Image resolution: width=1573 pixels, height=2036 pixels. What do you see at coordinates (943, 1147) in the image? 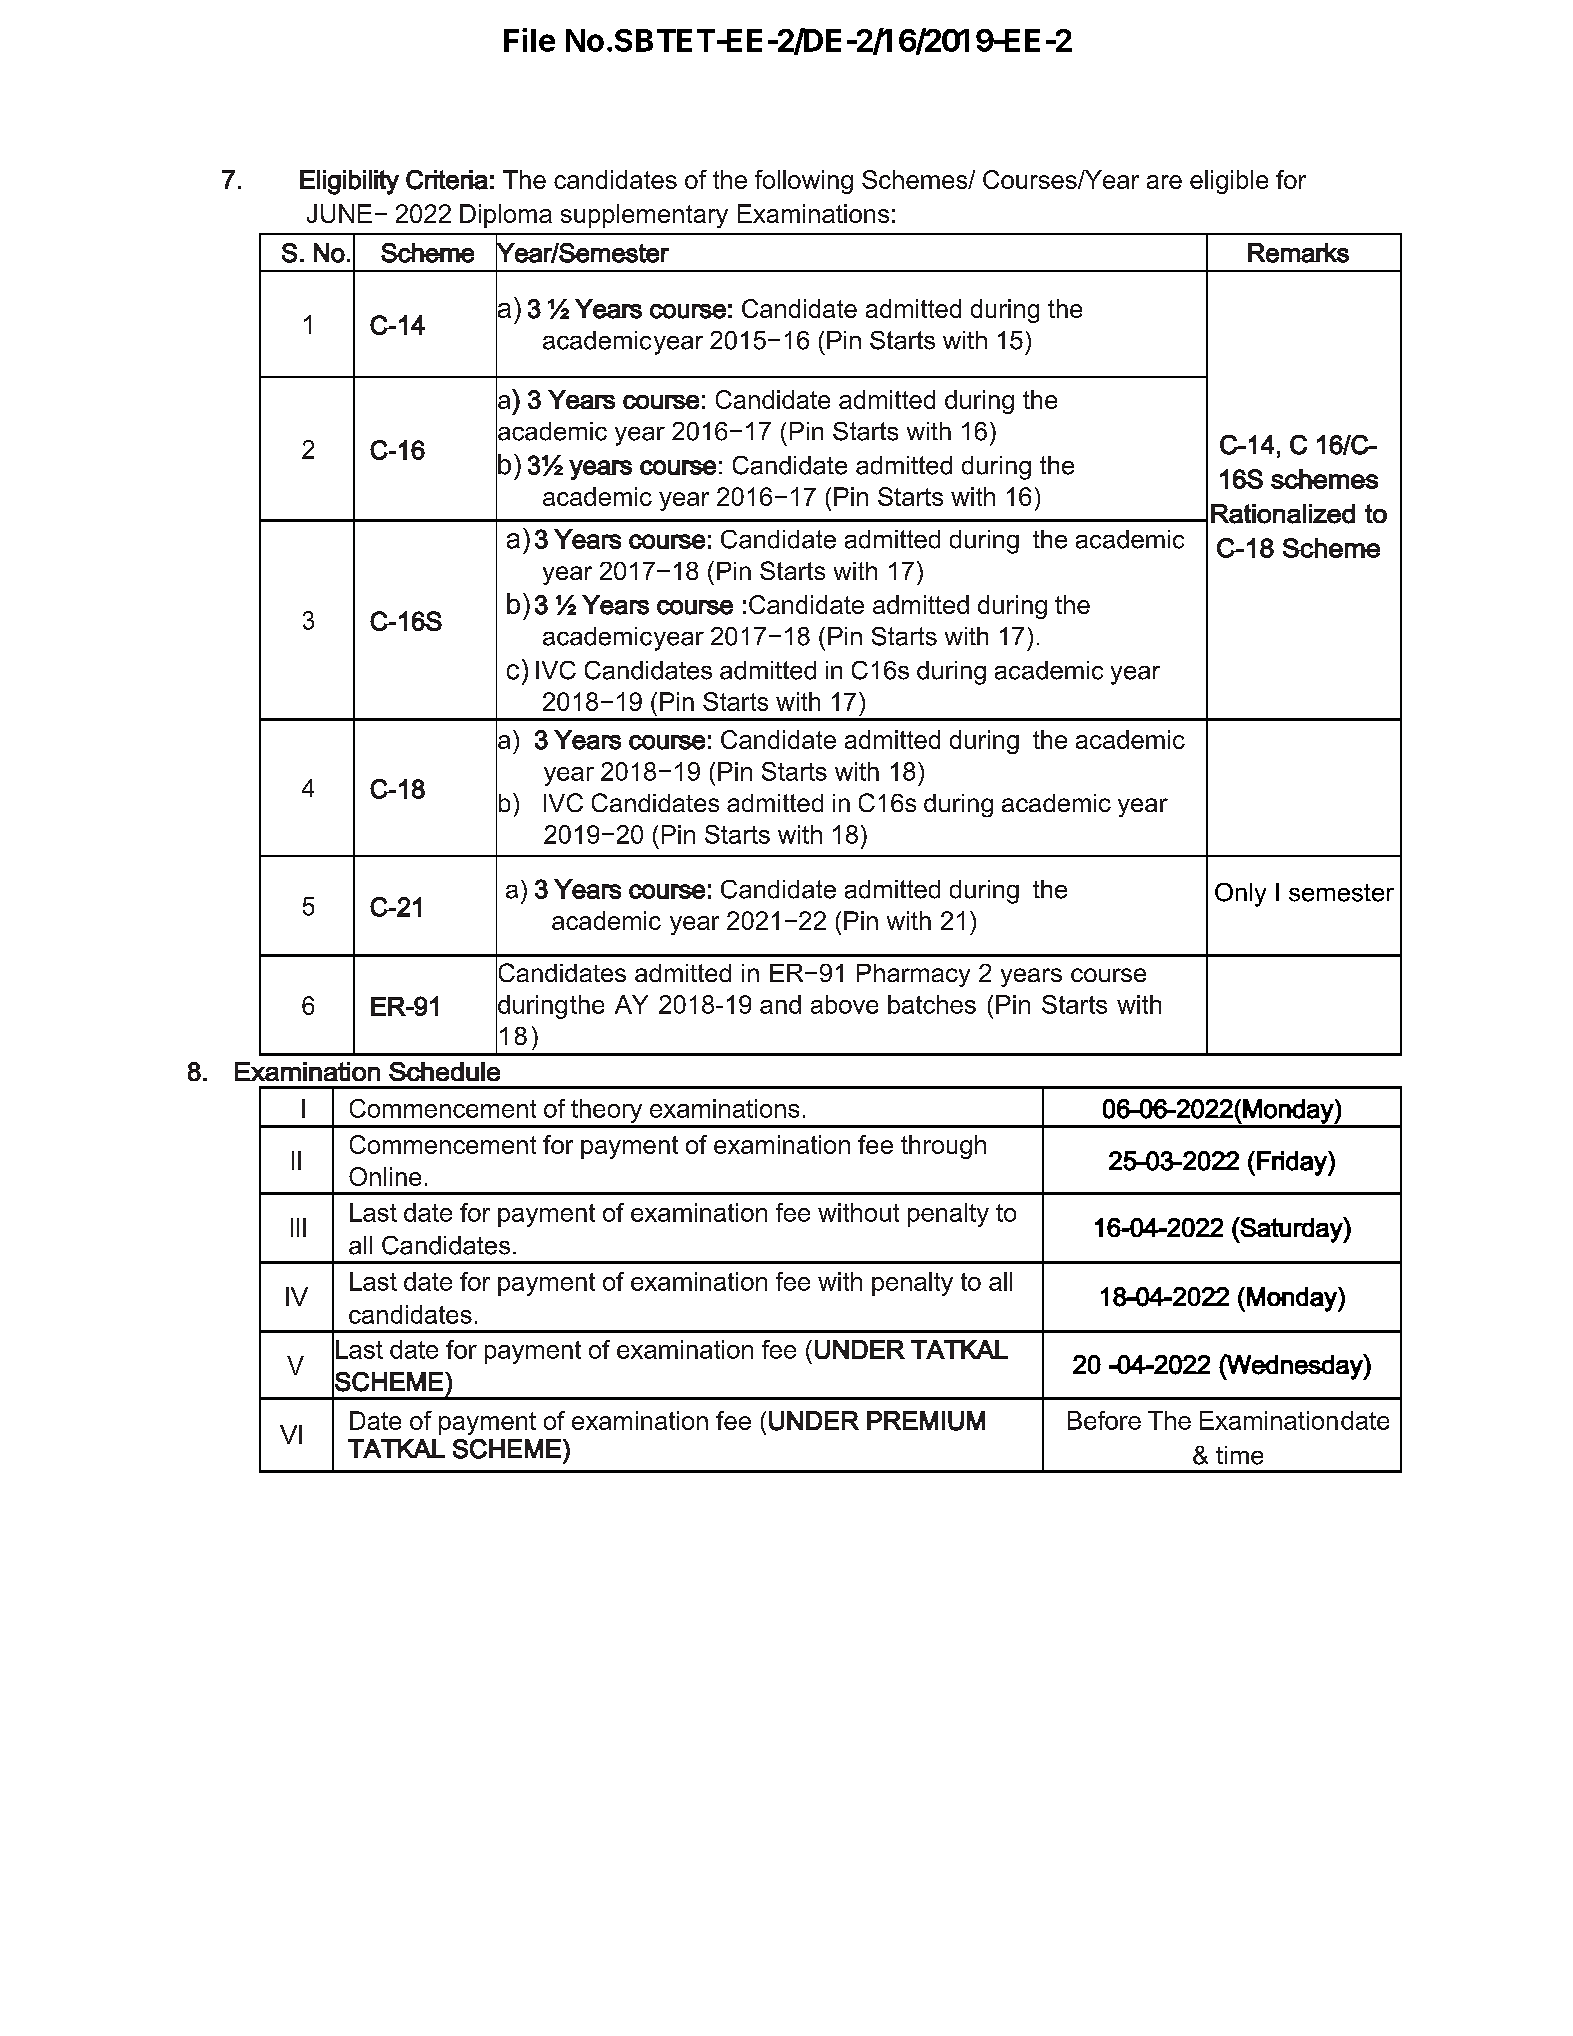
I see `through` at bounding box center [943, 1147].
